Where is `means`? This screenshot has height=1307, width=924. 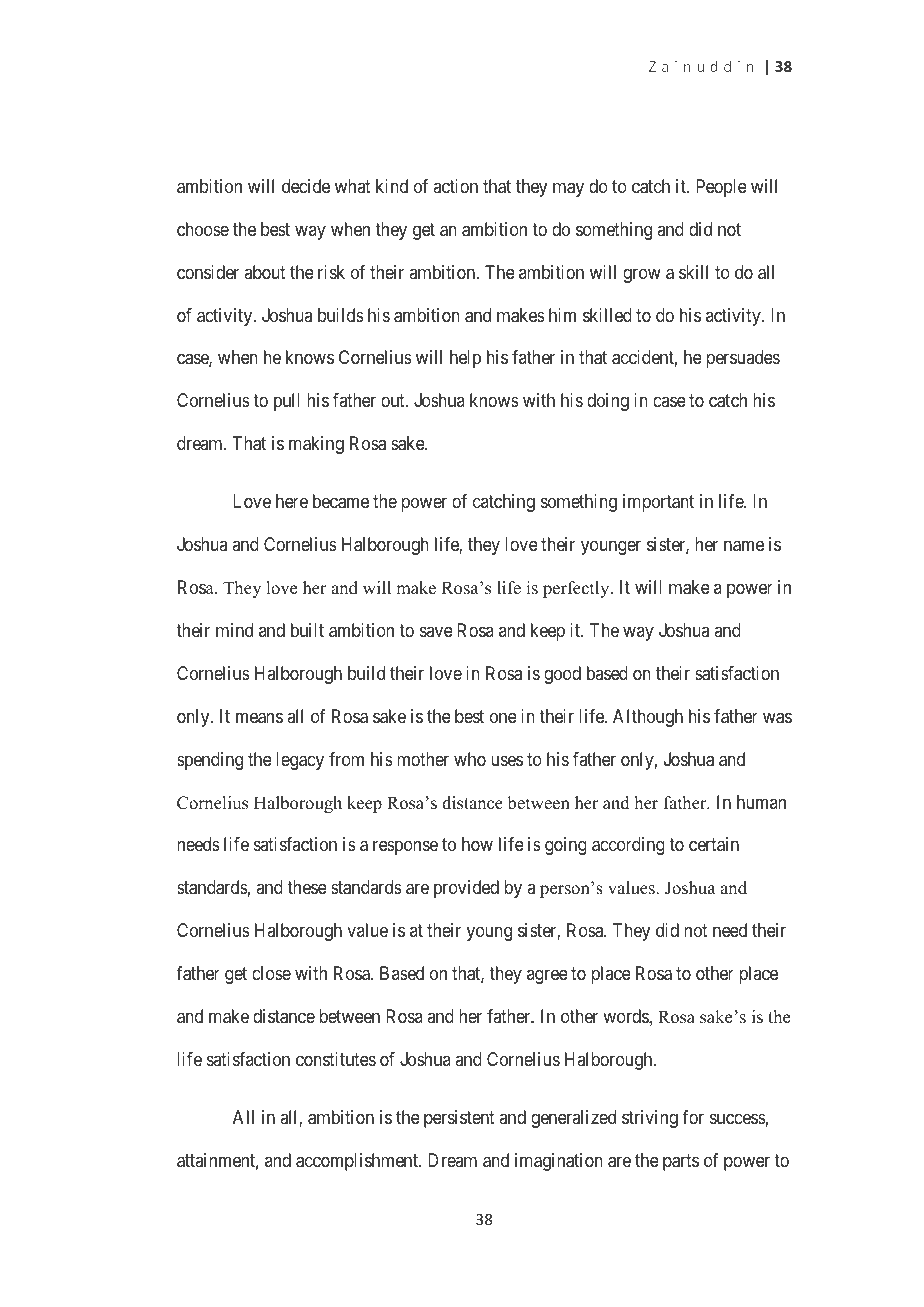
means is located at coordinates (259, 718).
